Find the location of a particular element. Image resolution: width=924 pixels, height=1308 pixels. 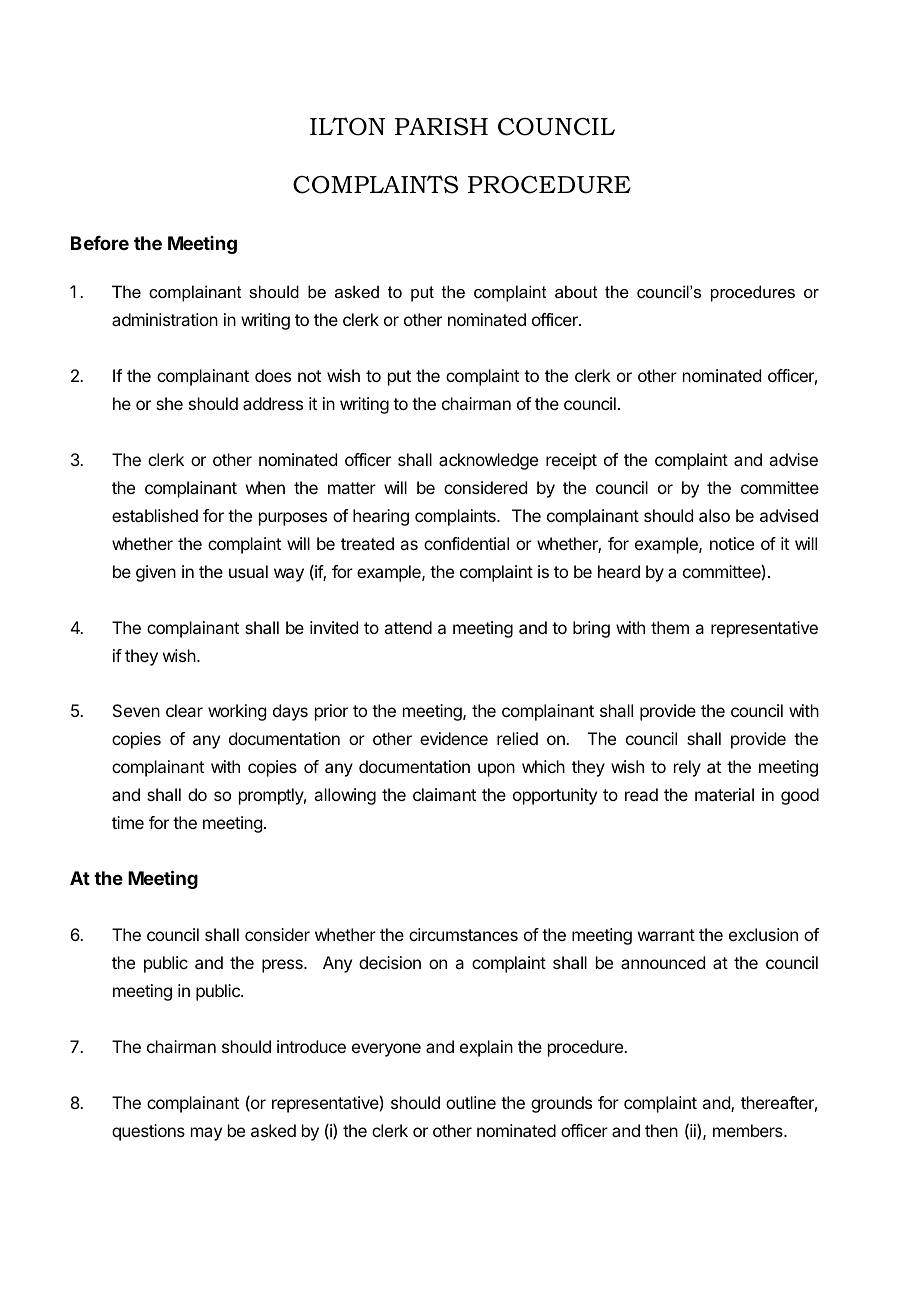

PARISH is located at coordinates (441, 127).
